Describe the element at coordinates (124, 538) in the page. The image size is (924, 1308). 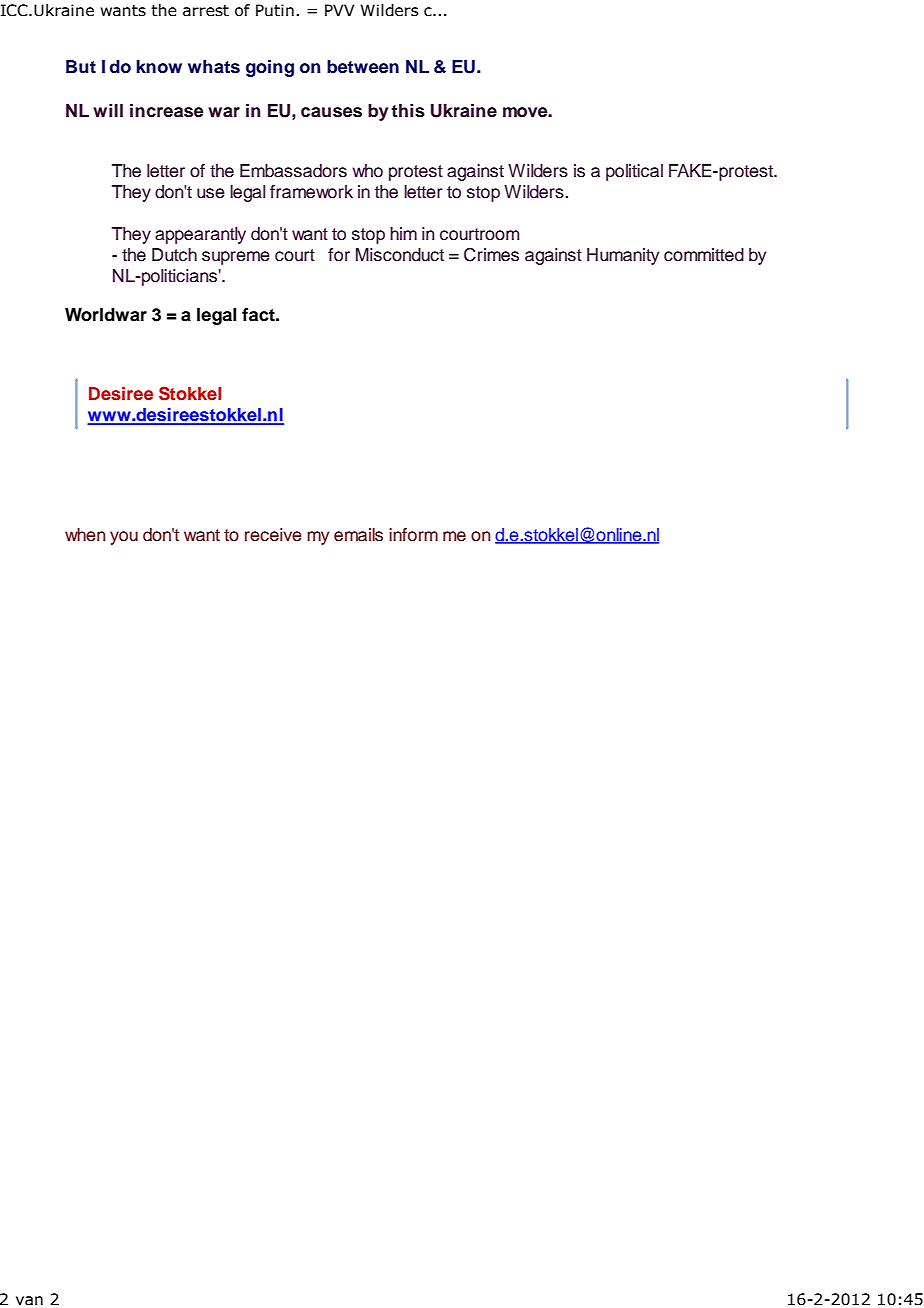
I see `you` at that location.
